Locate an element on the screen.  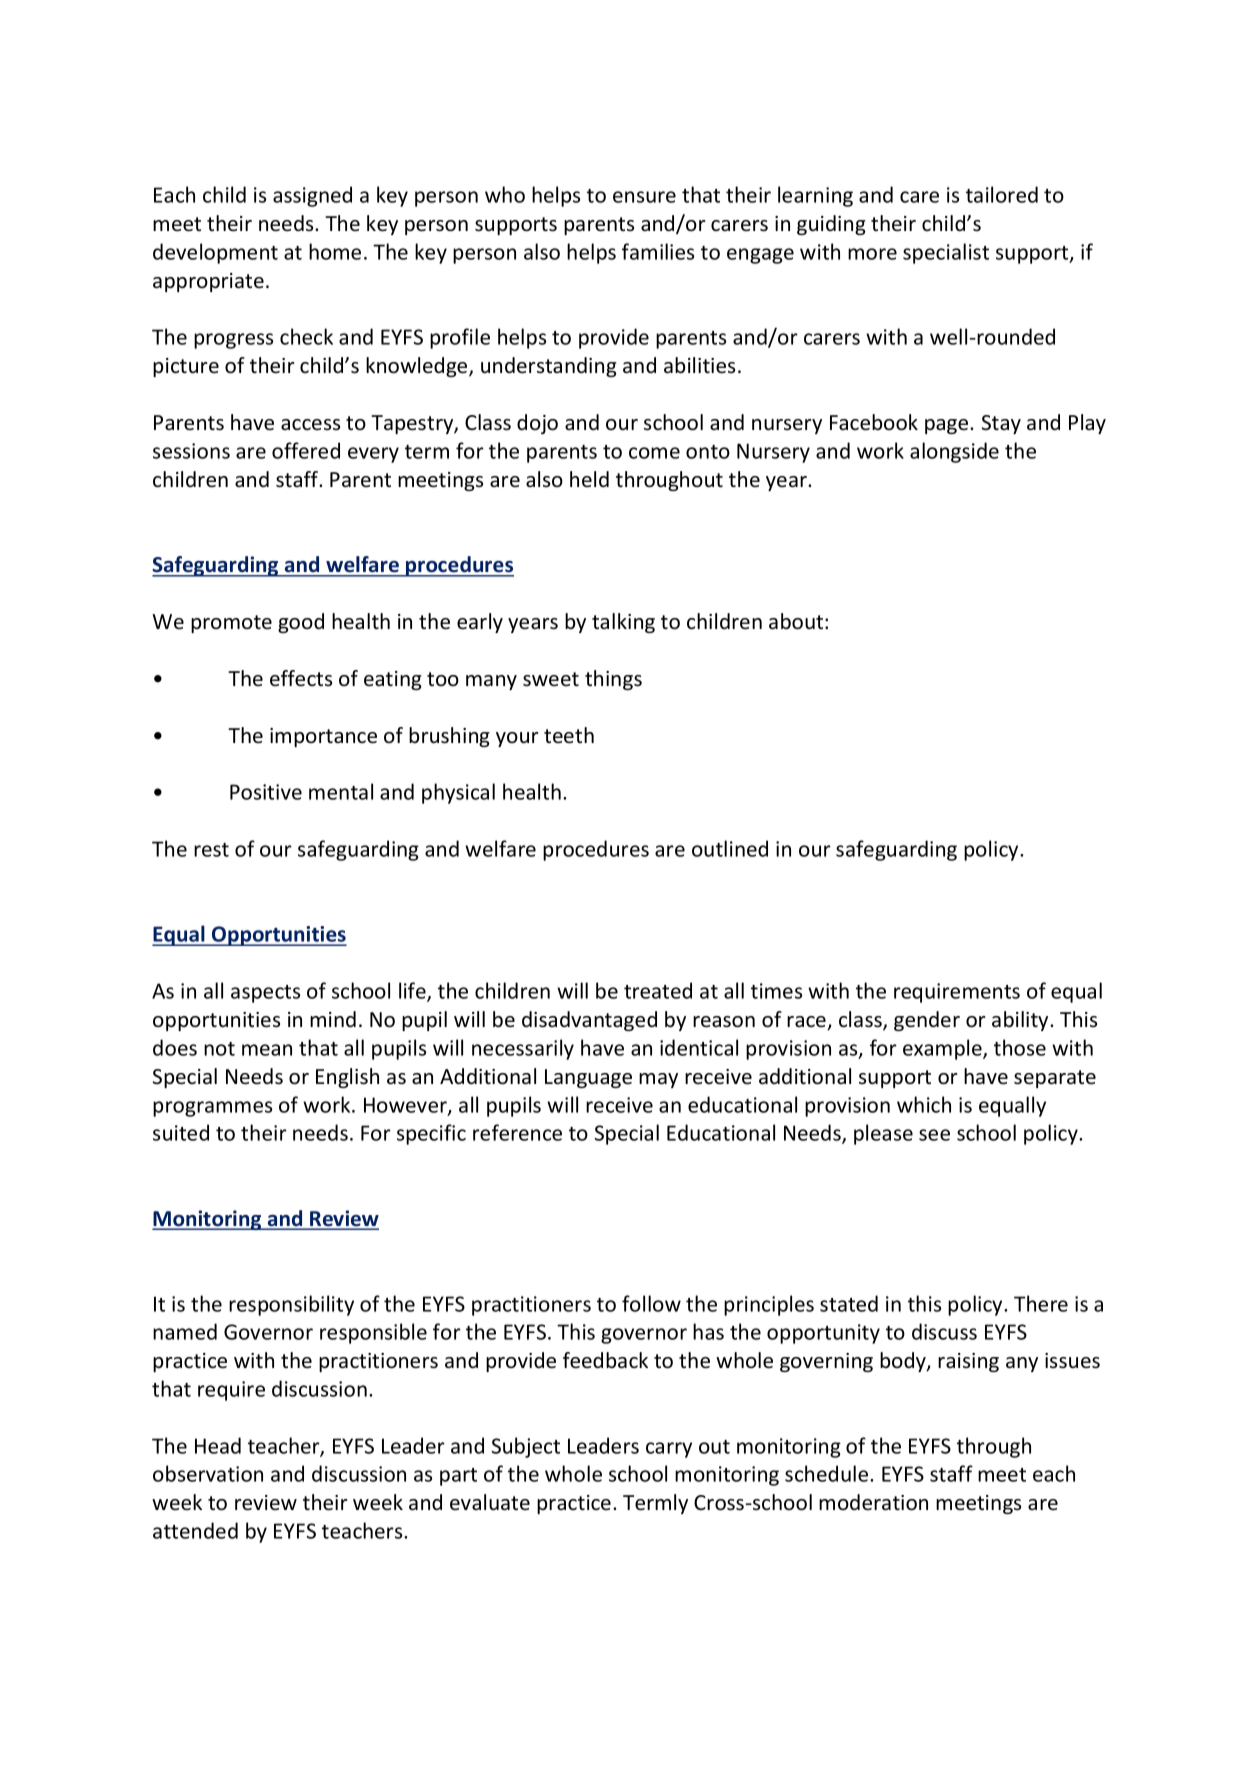
carry is located at coordinates (669, 1450).
